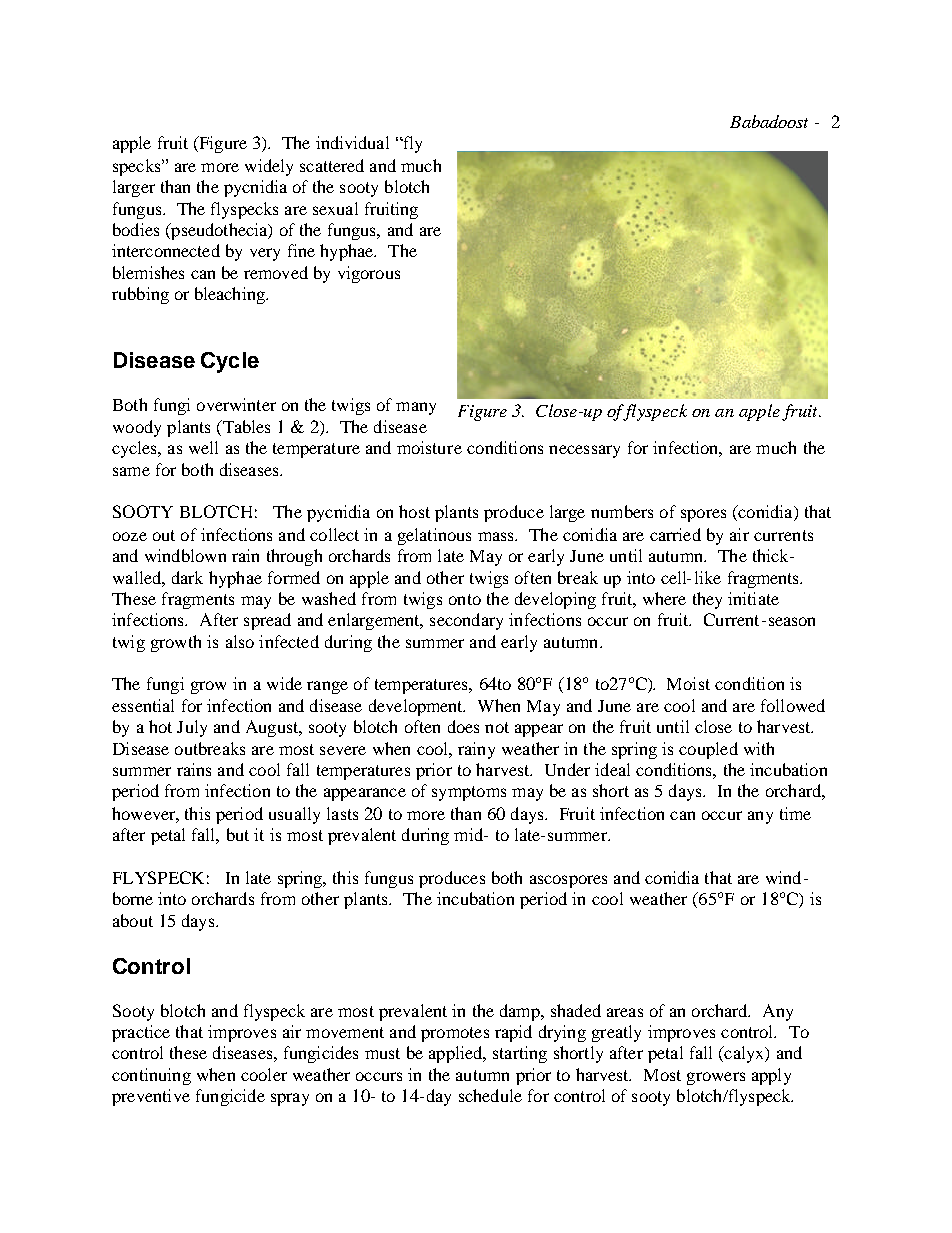  Describe the element at coordinates (369, 274) in the screenshot. I see `vigorous` at that location.
